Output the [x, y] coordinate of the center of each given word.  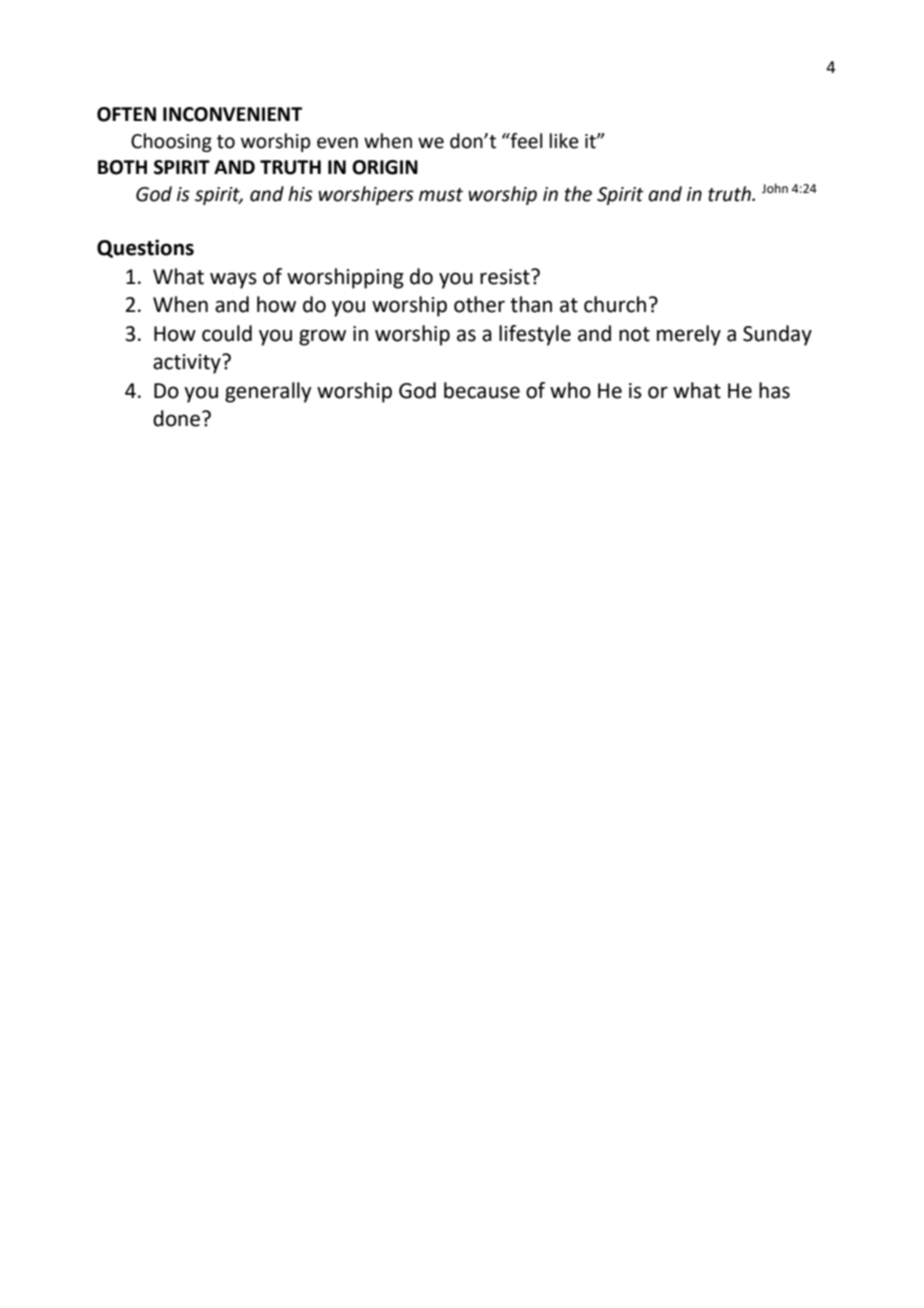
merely [689, 335]
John [775, 188]
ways [233, 280]
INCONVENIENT [232, 114]
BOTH [122, 167]
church [615, 304]
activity [188, 364]
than [531, 304]
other [479, 304]
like [564, 141]
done [178, 418]
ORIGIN [385, 167]
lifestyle [535, 335]
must [441, 195]
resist [506, 277]
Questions [145, 248]
